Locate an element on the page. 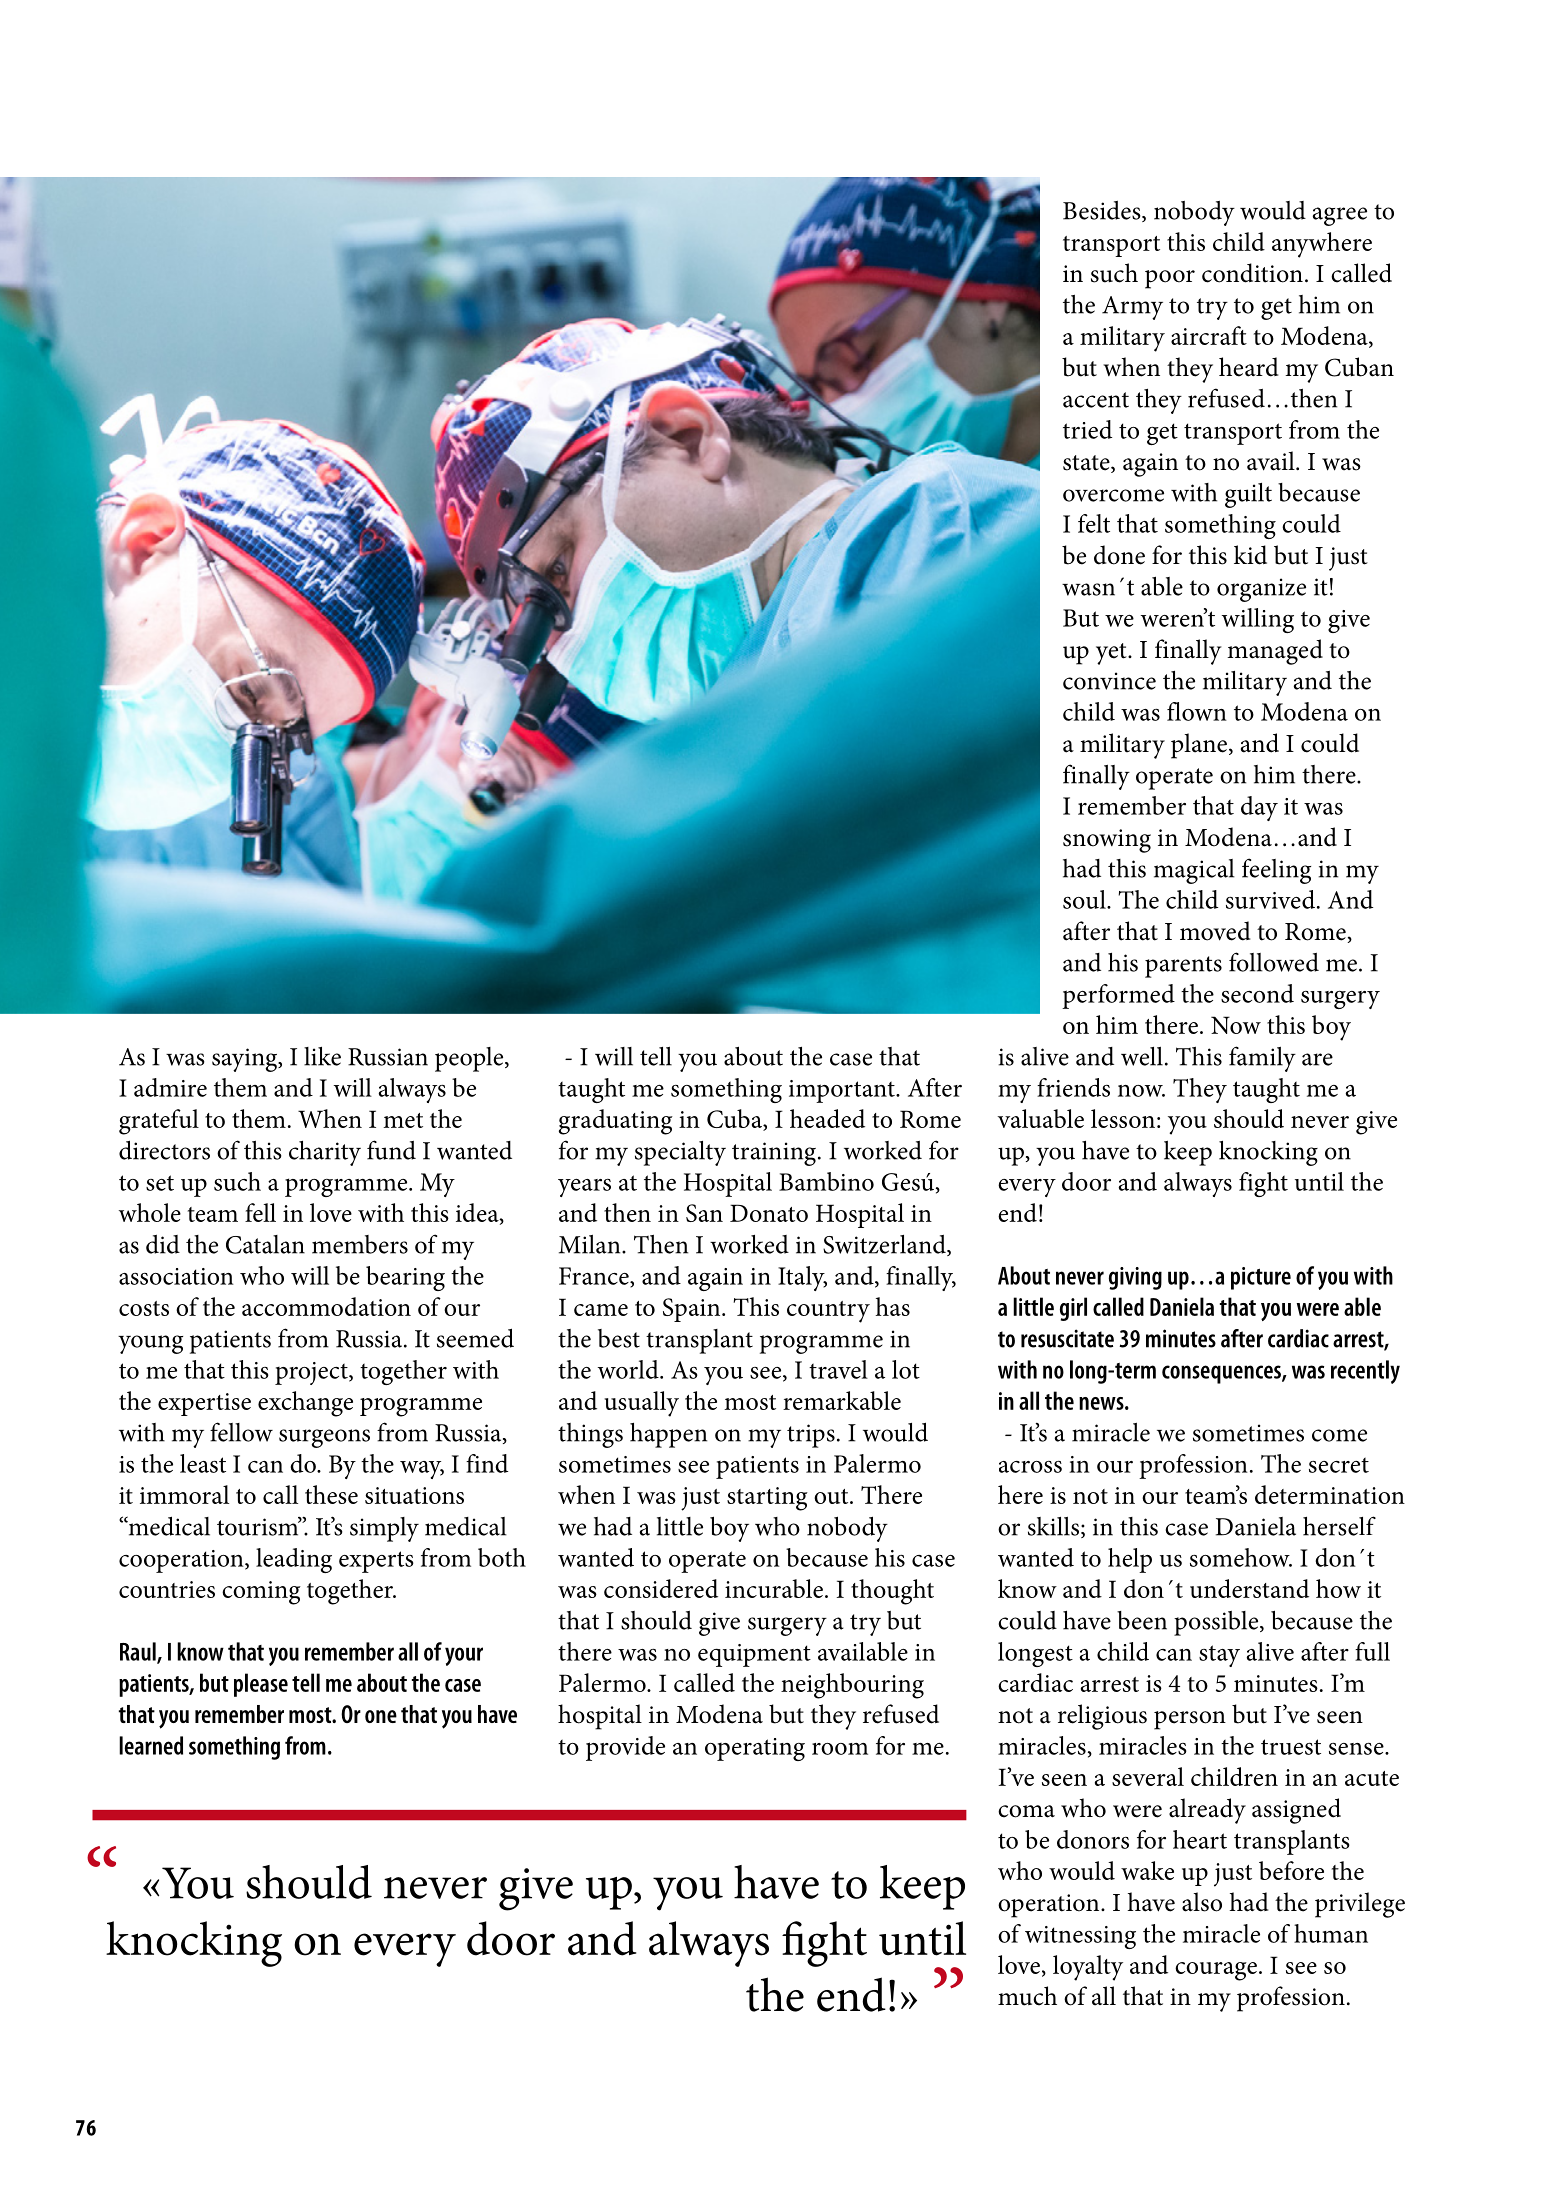 The height and width of the document is (2198, 1554). equipment is located at coordinates (754, 1655).
